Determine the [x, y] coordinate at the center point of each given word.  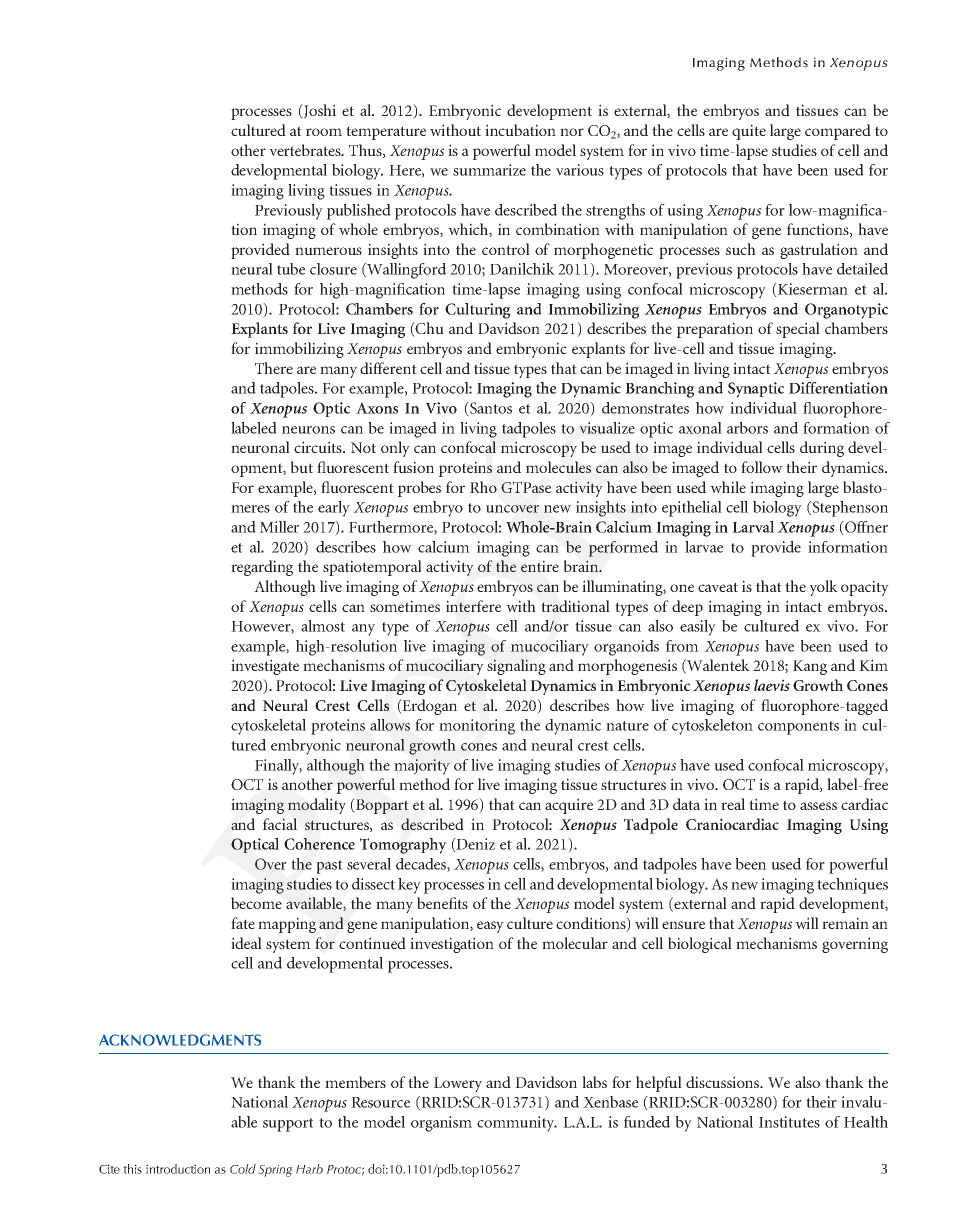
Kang [810, 667]
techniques [852, 886]
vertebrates [306, 150]
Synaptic [756, 390]
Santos [490, 409]
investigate [265, 667]
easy [490, 927]
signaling [516, 667]
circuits [319, 447]
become [256, 903]
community [517, 1124]
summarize [489, 170]
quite [749, 132]
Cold [243, 1169]
